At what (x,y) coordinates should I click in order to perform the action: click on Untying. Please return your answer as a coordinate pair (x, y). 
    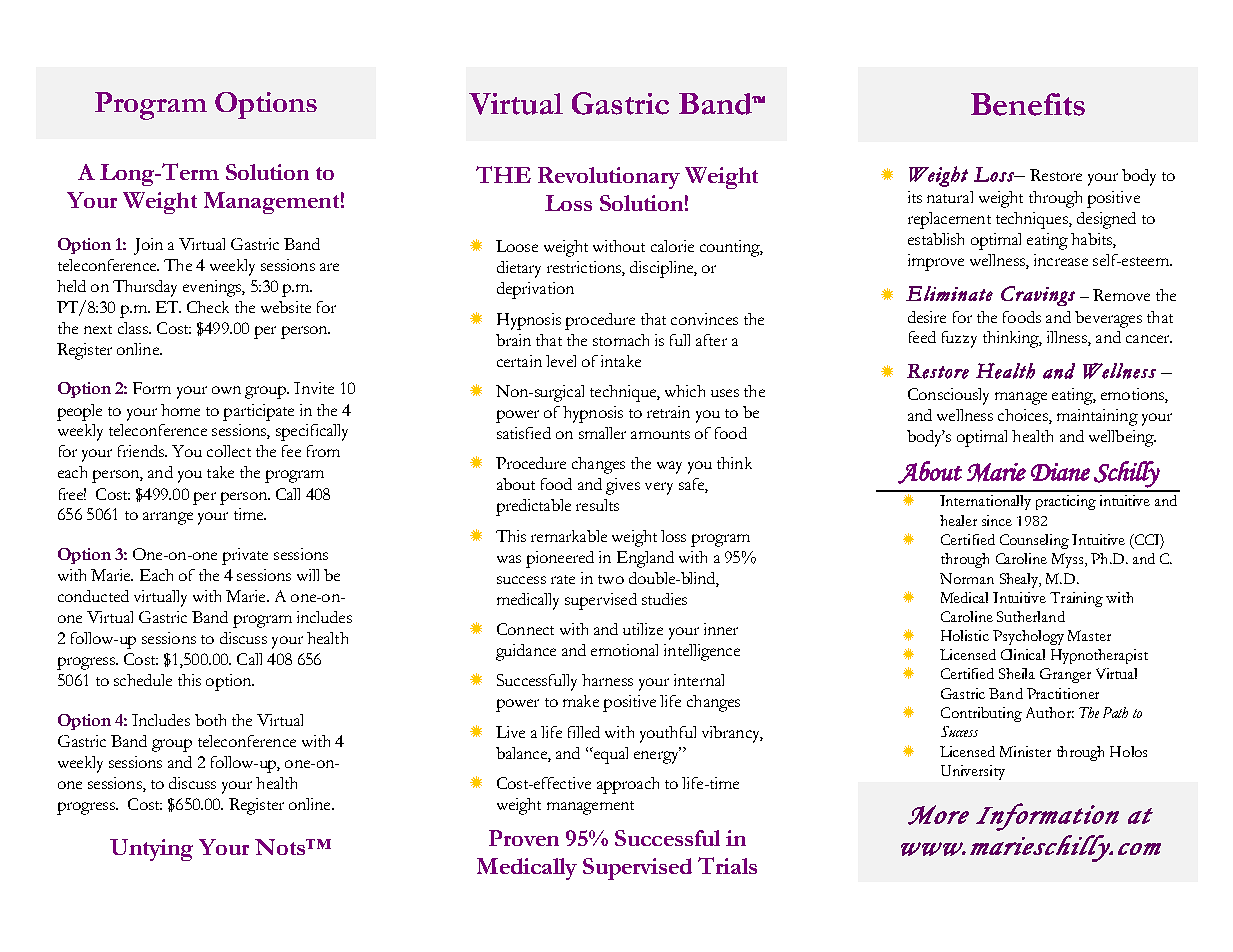
    Looking at the image, I should click on (151, 850).
